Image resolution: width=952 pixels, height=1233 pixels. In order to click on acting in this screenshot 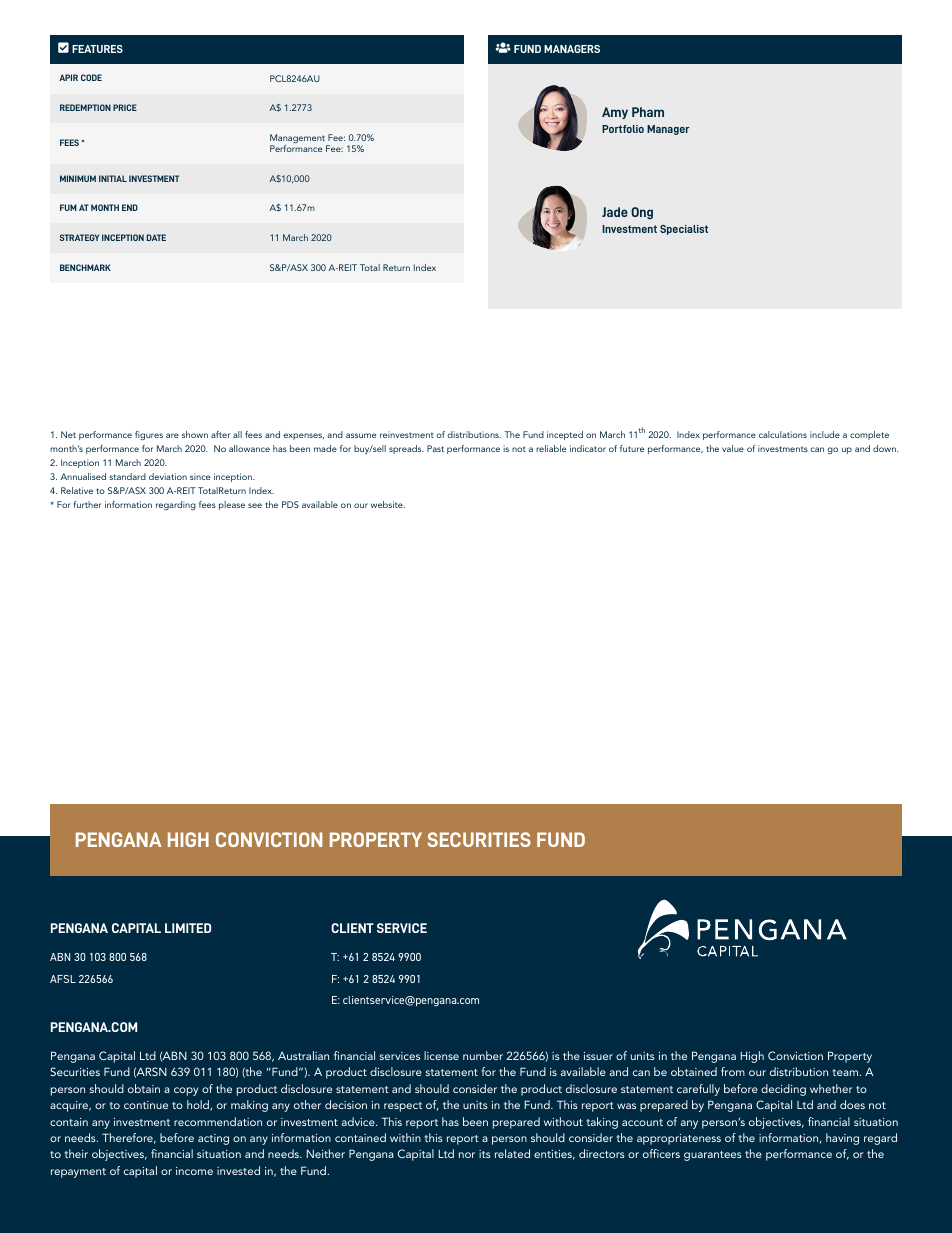, I will do `click(213, 1139)`.
